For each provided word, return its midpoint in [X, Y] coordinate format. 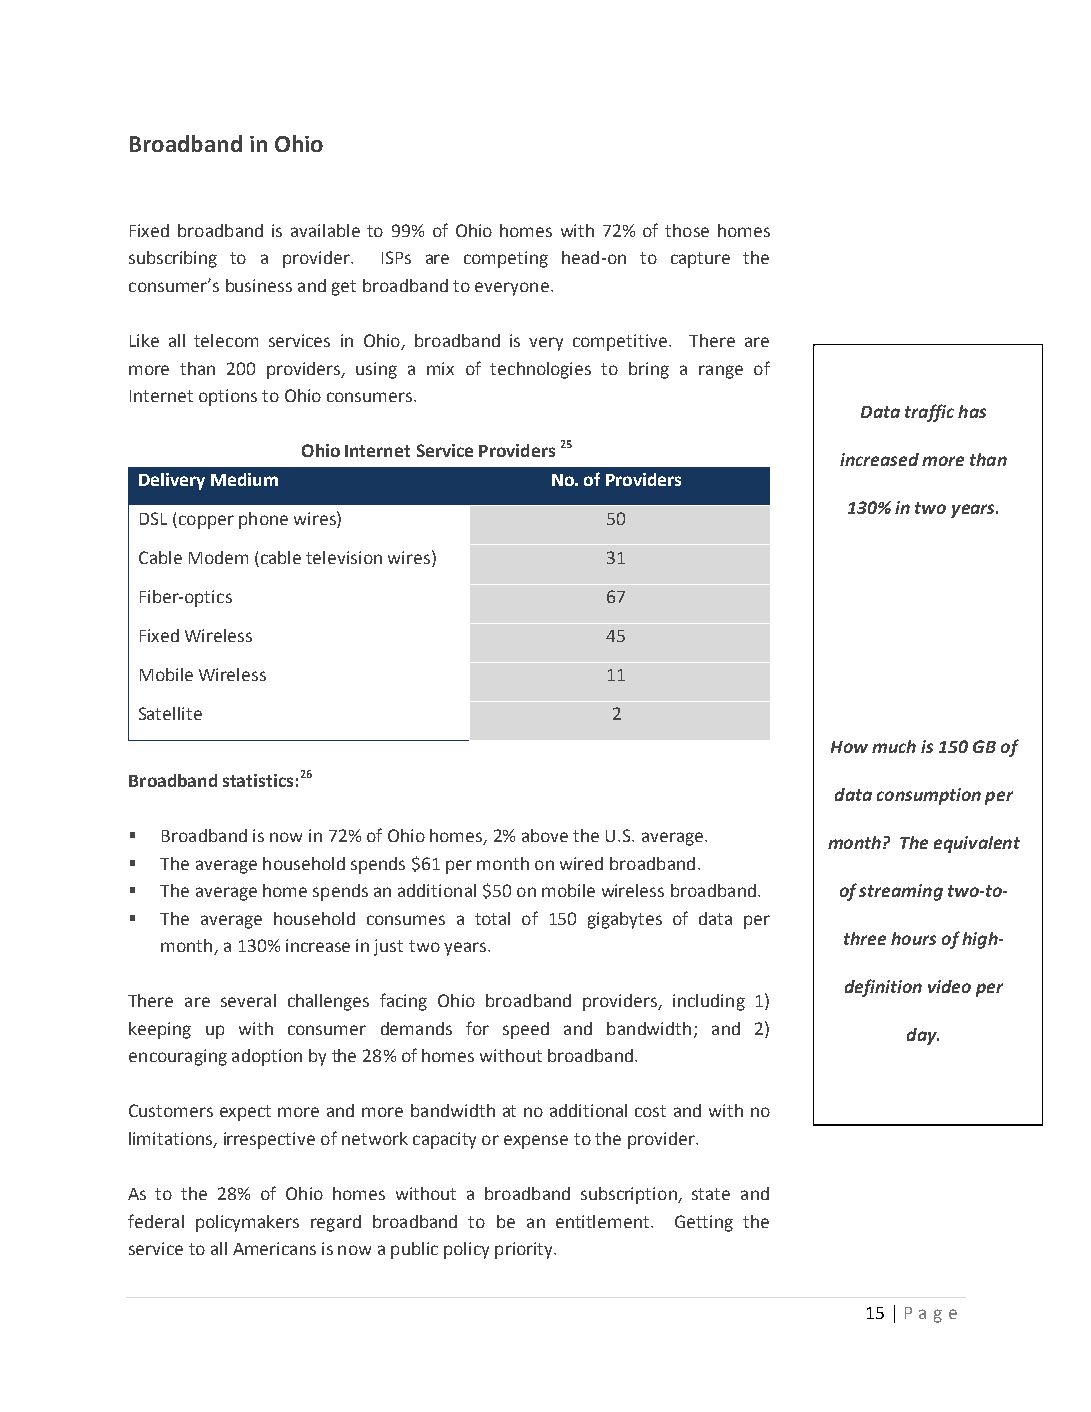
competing [506, 259]
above [545, 835]
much [894, 746]
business [259, 285]
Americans [274, 1248]
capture [700, 260]
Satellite [170, 713]
